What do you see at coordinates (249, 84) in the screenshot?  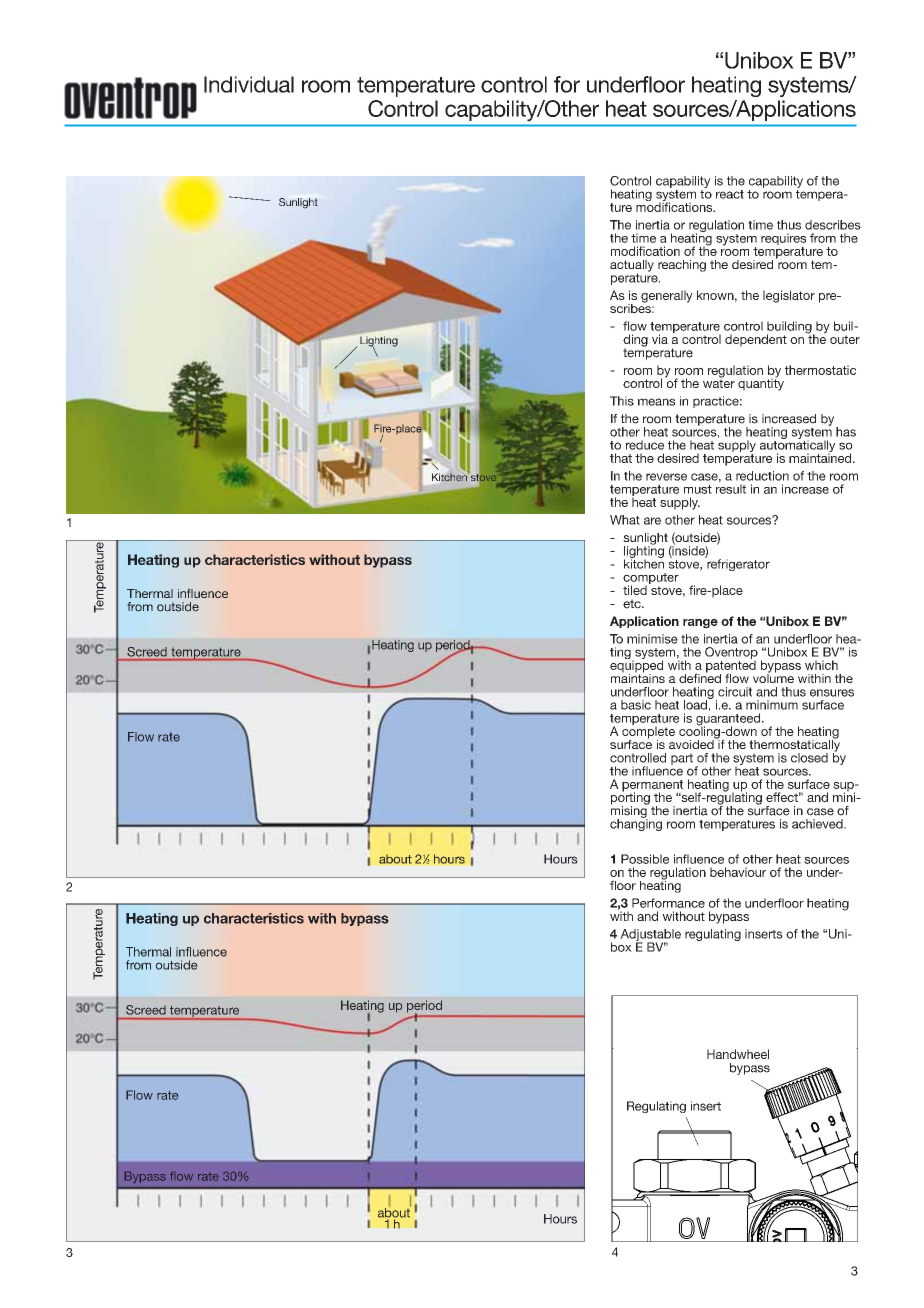 I see `Individual` at bounding box center [249, 84].
